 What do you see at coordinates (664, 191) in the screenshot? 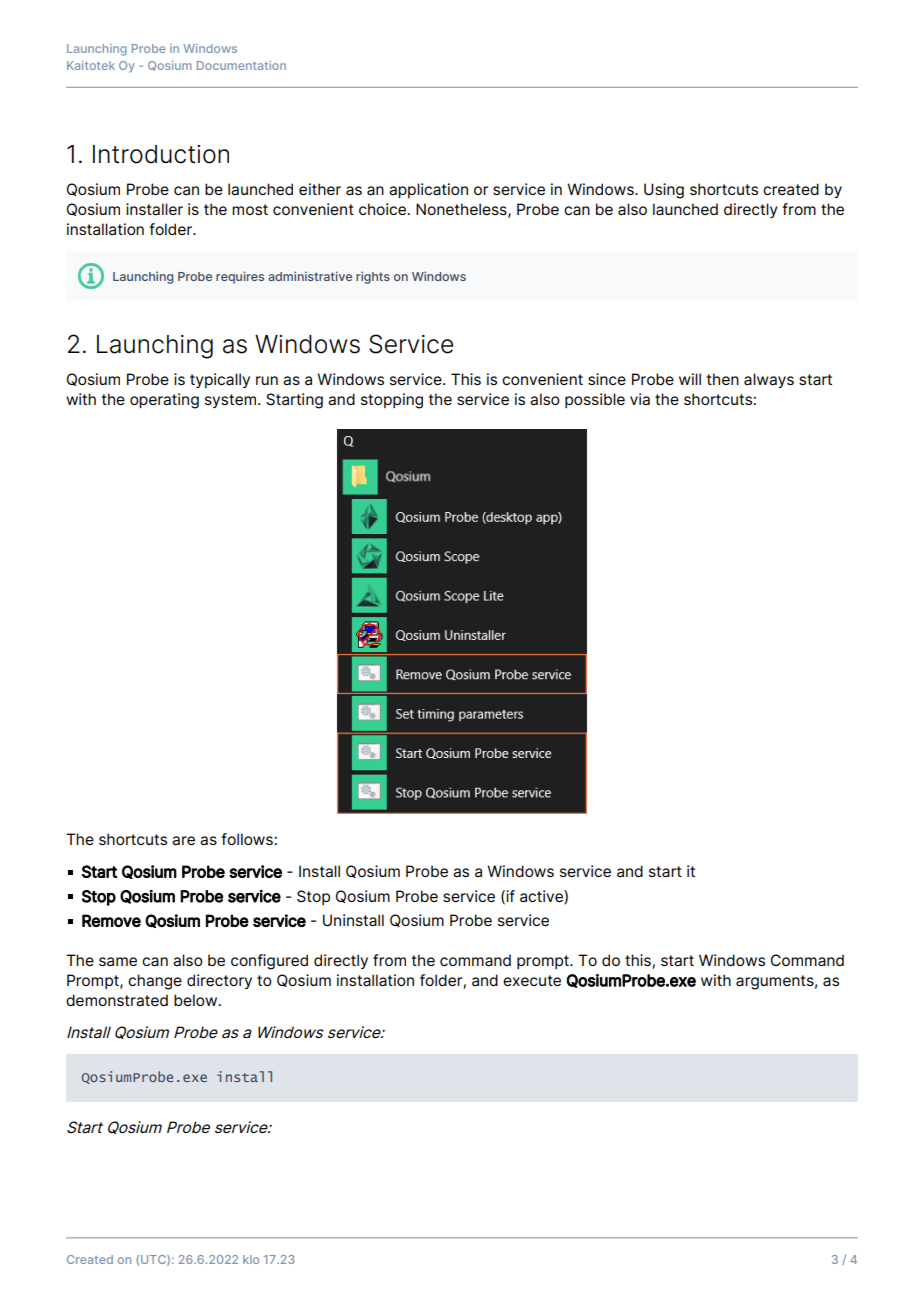
I see `Using` at bounding box center [664, 191].
